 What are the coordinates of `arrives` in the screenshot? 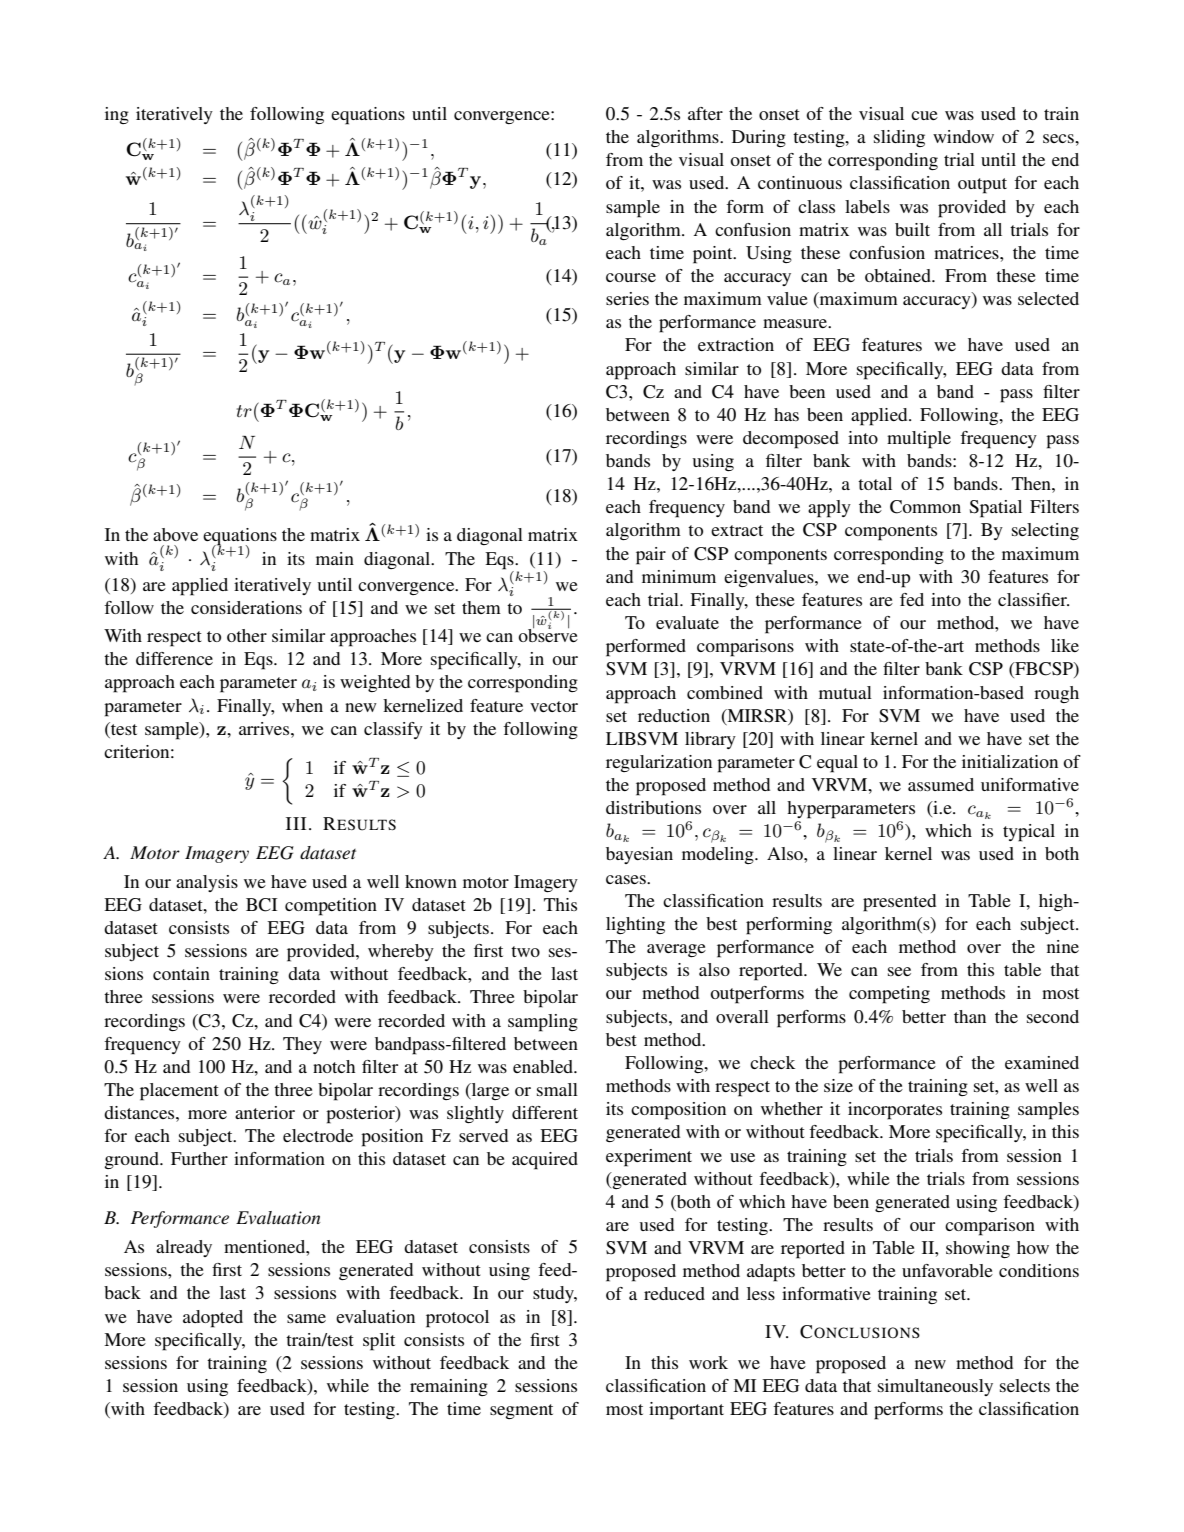 It's located at (265, 728).
